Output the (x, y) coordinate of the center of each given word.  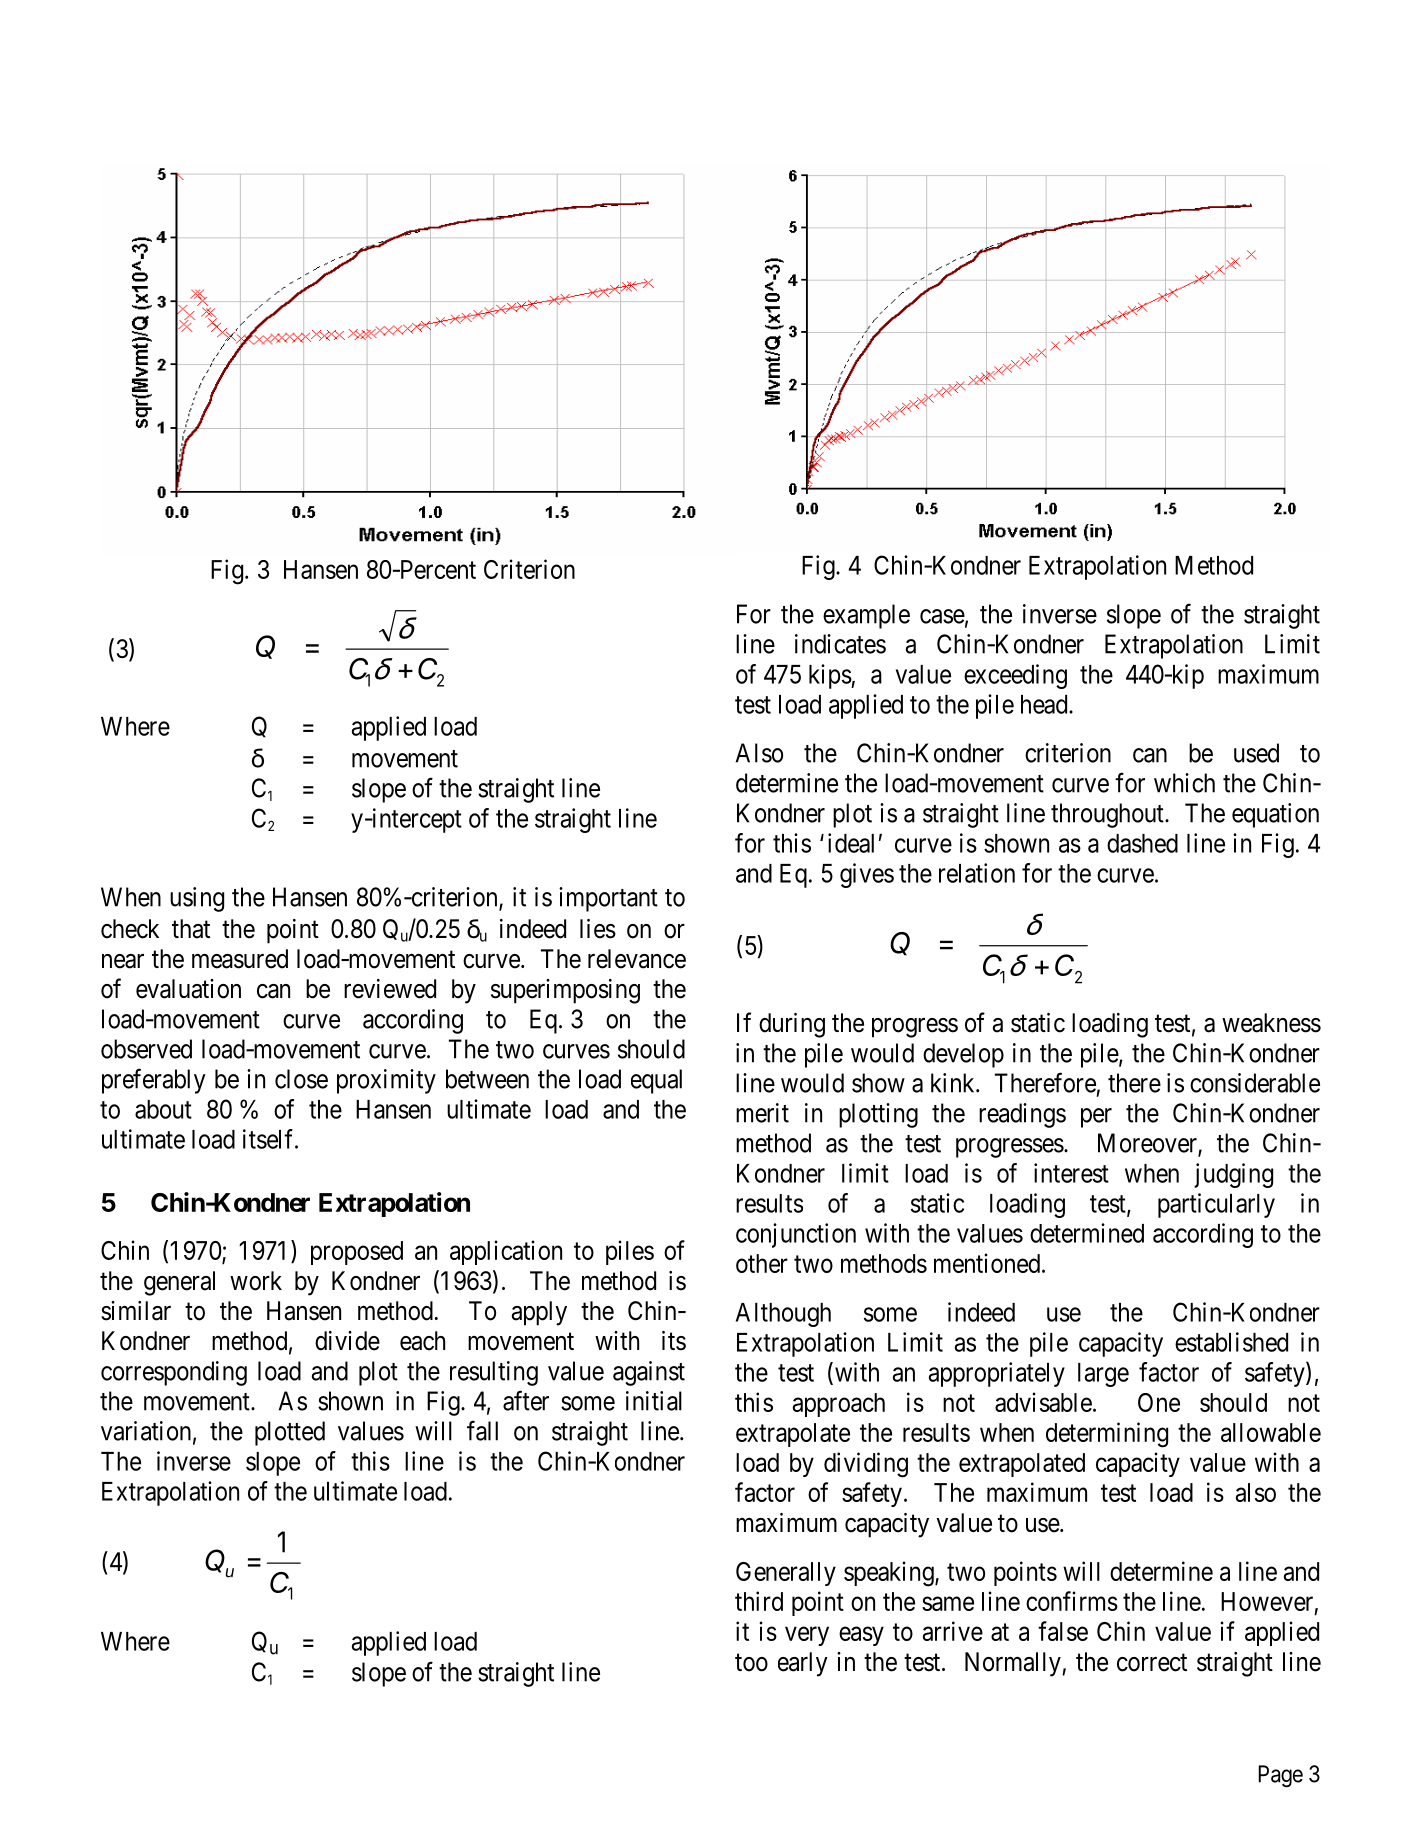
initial (654, 1401)
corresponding (174, 1373)
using (197, 899)
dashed (1142, 843)
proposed (357, 1253)
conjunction (796, 1235)
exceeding (1015, 676)
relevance (637, 959)
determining (1107, 1435)
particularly (1216, 1205)
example (866, 616)
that (191, 929)
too (751, 1663)
